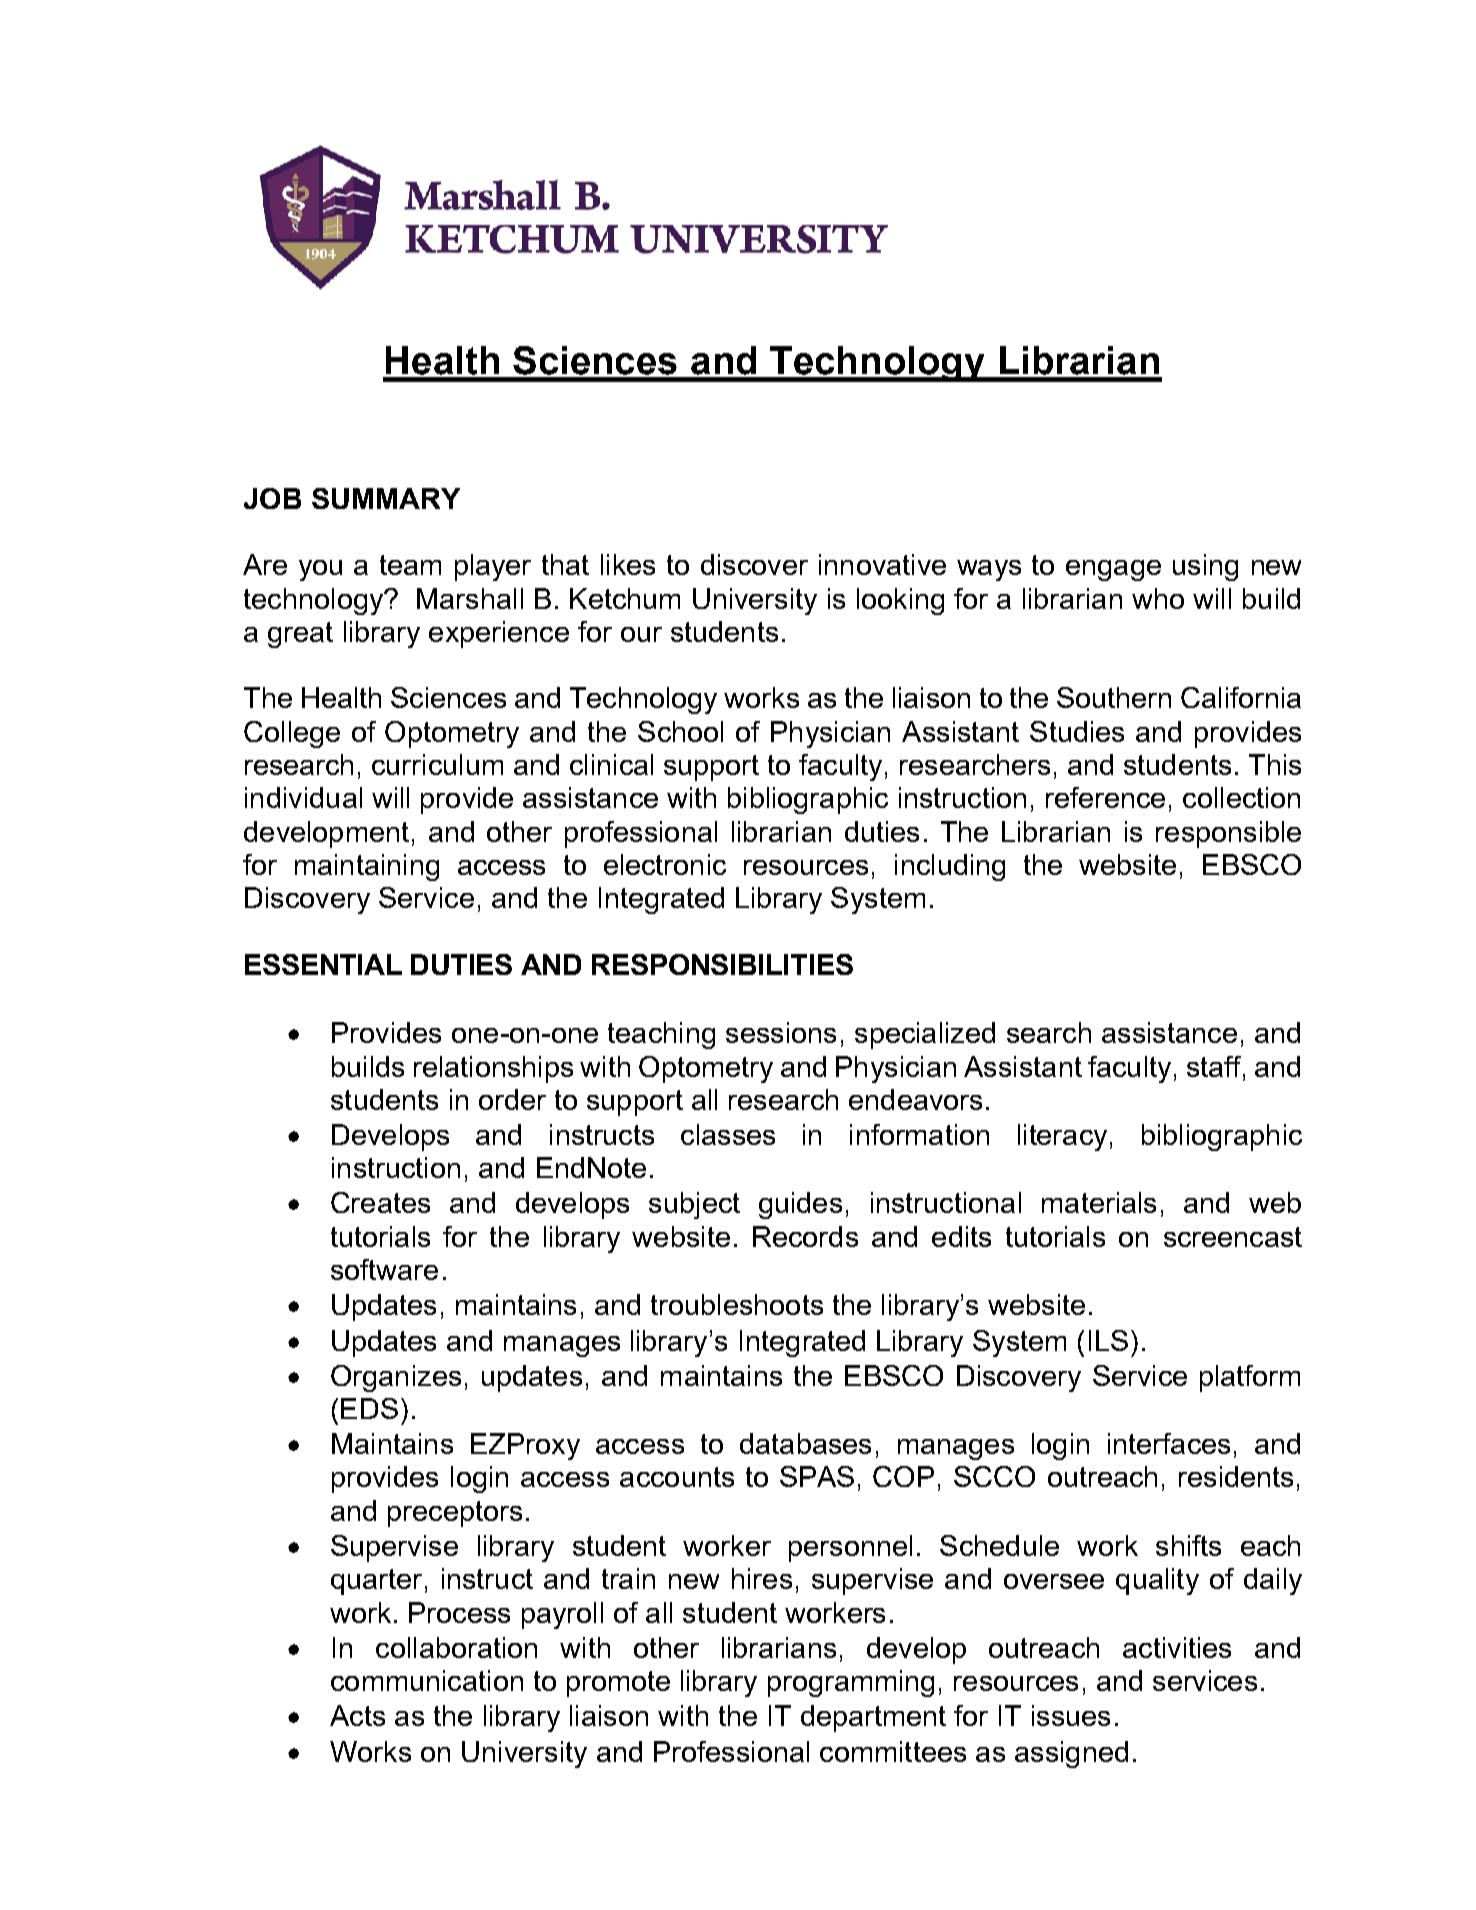 The height and width of the screenshot is (1910, 1476). What do you see at coordinates (1228, 834) in the screenshot?
I see `responsible` at bounding box center [1228, 834].
